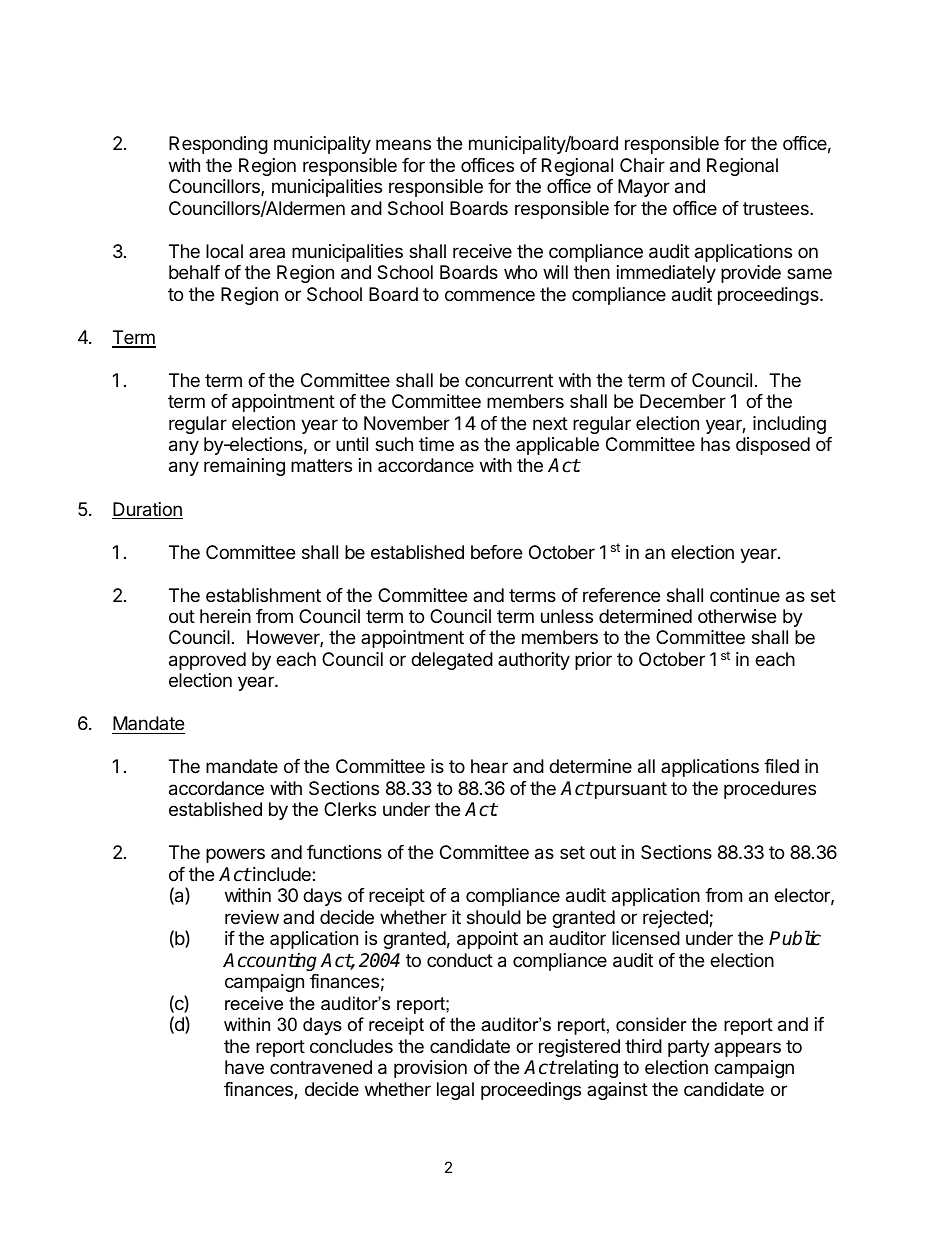  What do you see at coordinates (455, 1091) in the image?
I see `legal` at bounding box center [455, 1091].
